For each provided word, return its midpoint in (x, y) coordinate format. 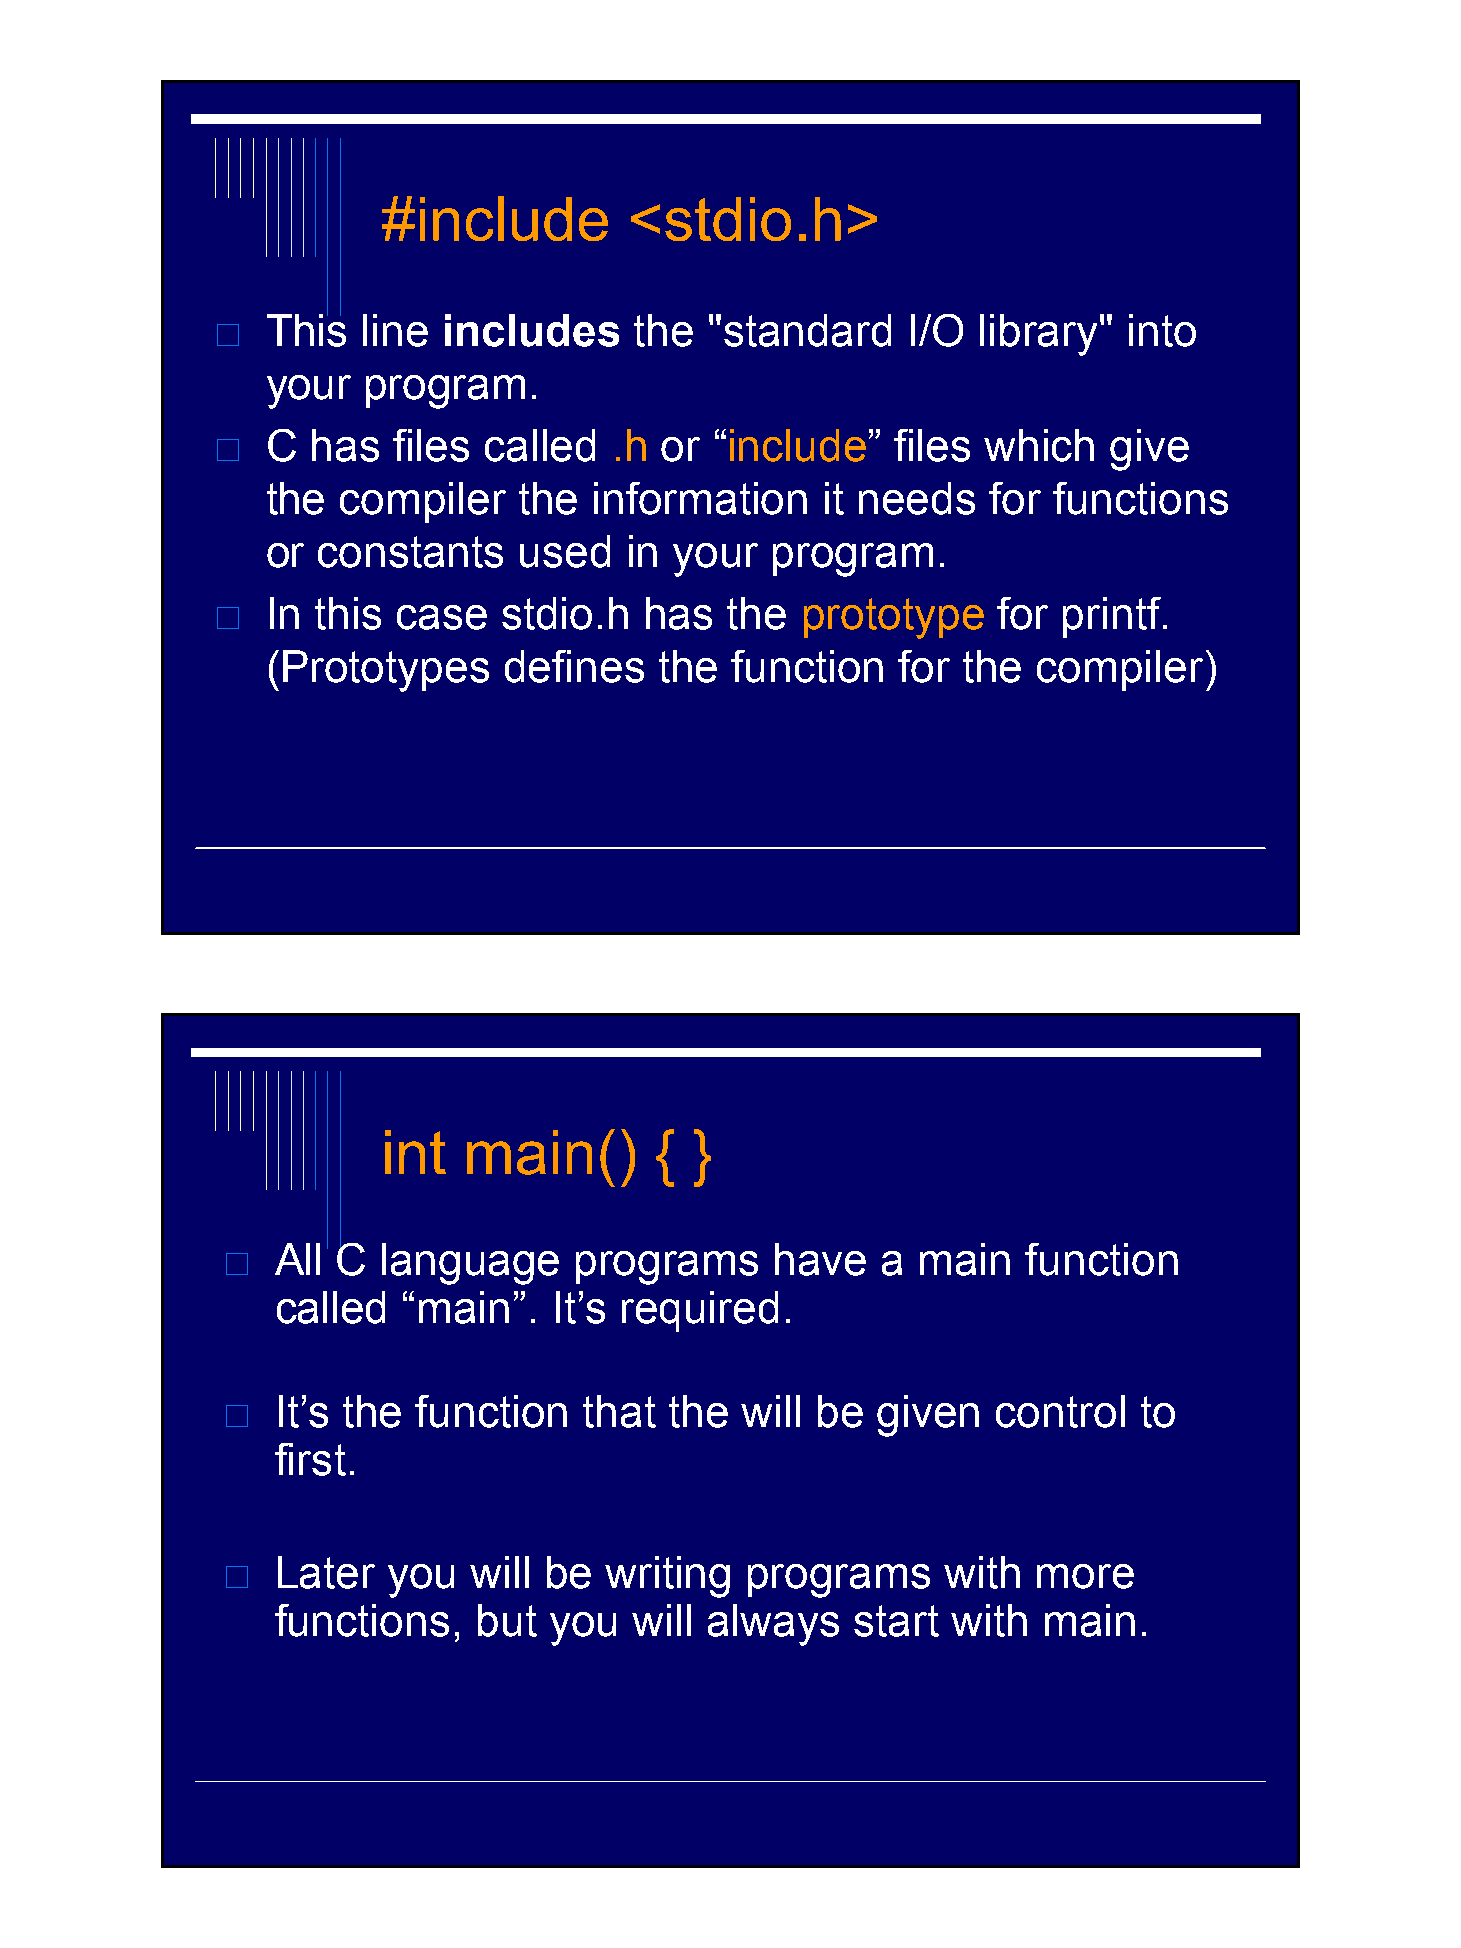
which (1039, 445)
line (395, 330)
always (773, 1625)
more (1085, 1576)
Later (326, 1572)
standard (807, 330)
